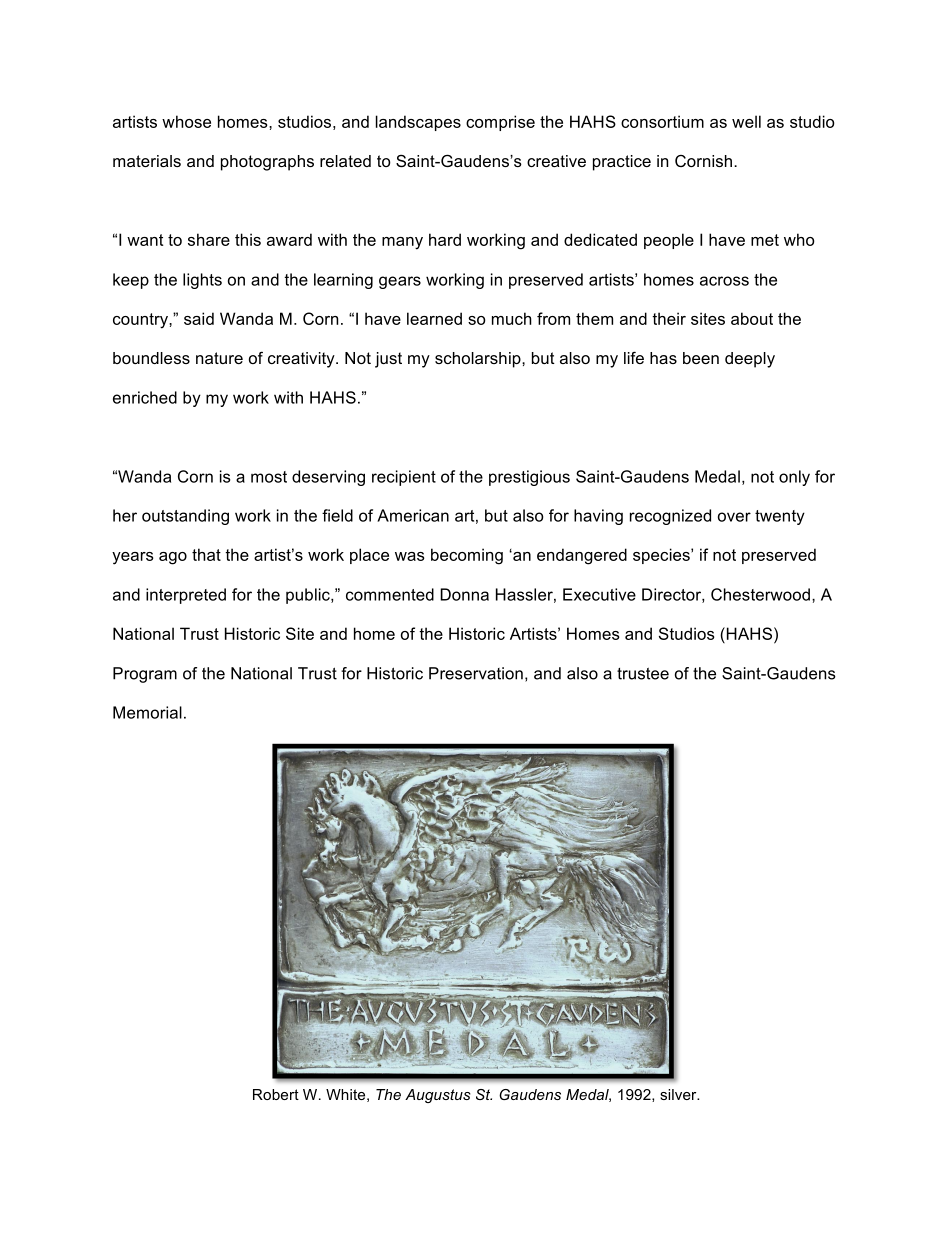 This document has height=1233, width=952. I want to click on whose, so click(186, 121).
